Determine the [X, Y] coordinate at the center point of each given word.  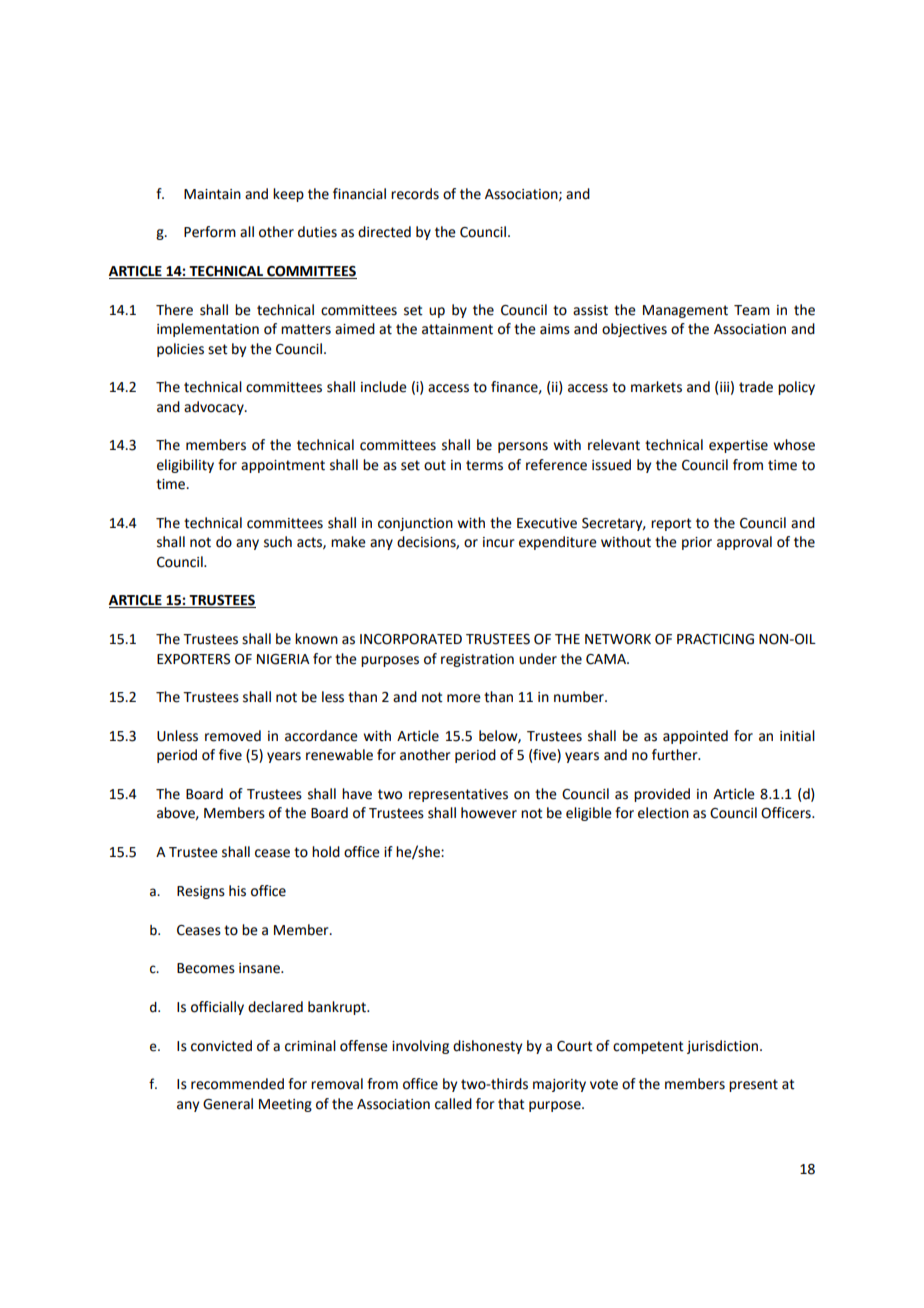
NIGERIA [283, 659]
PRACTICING [715, 639]
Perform [210, 232]
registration [477, 660]
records [415, 194]
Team [752, 310]
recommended [237, 1084]
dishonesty [487, 1047]
